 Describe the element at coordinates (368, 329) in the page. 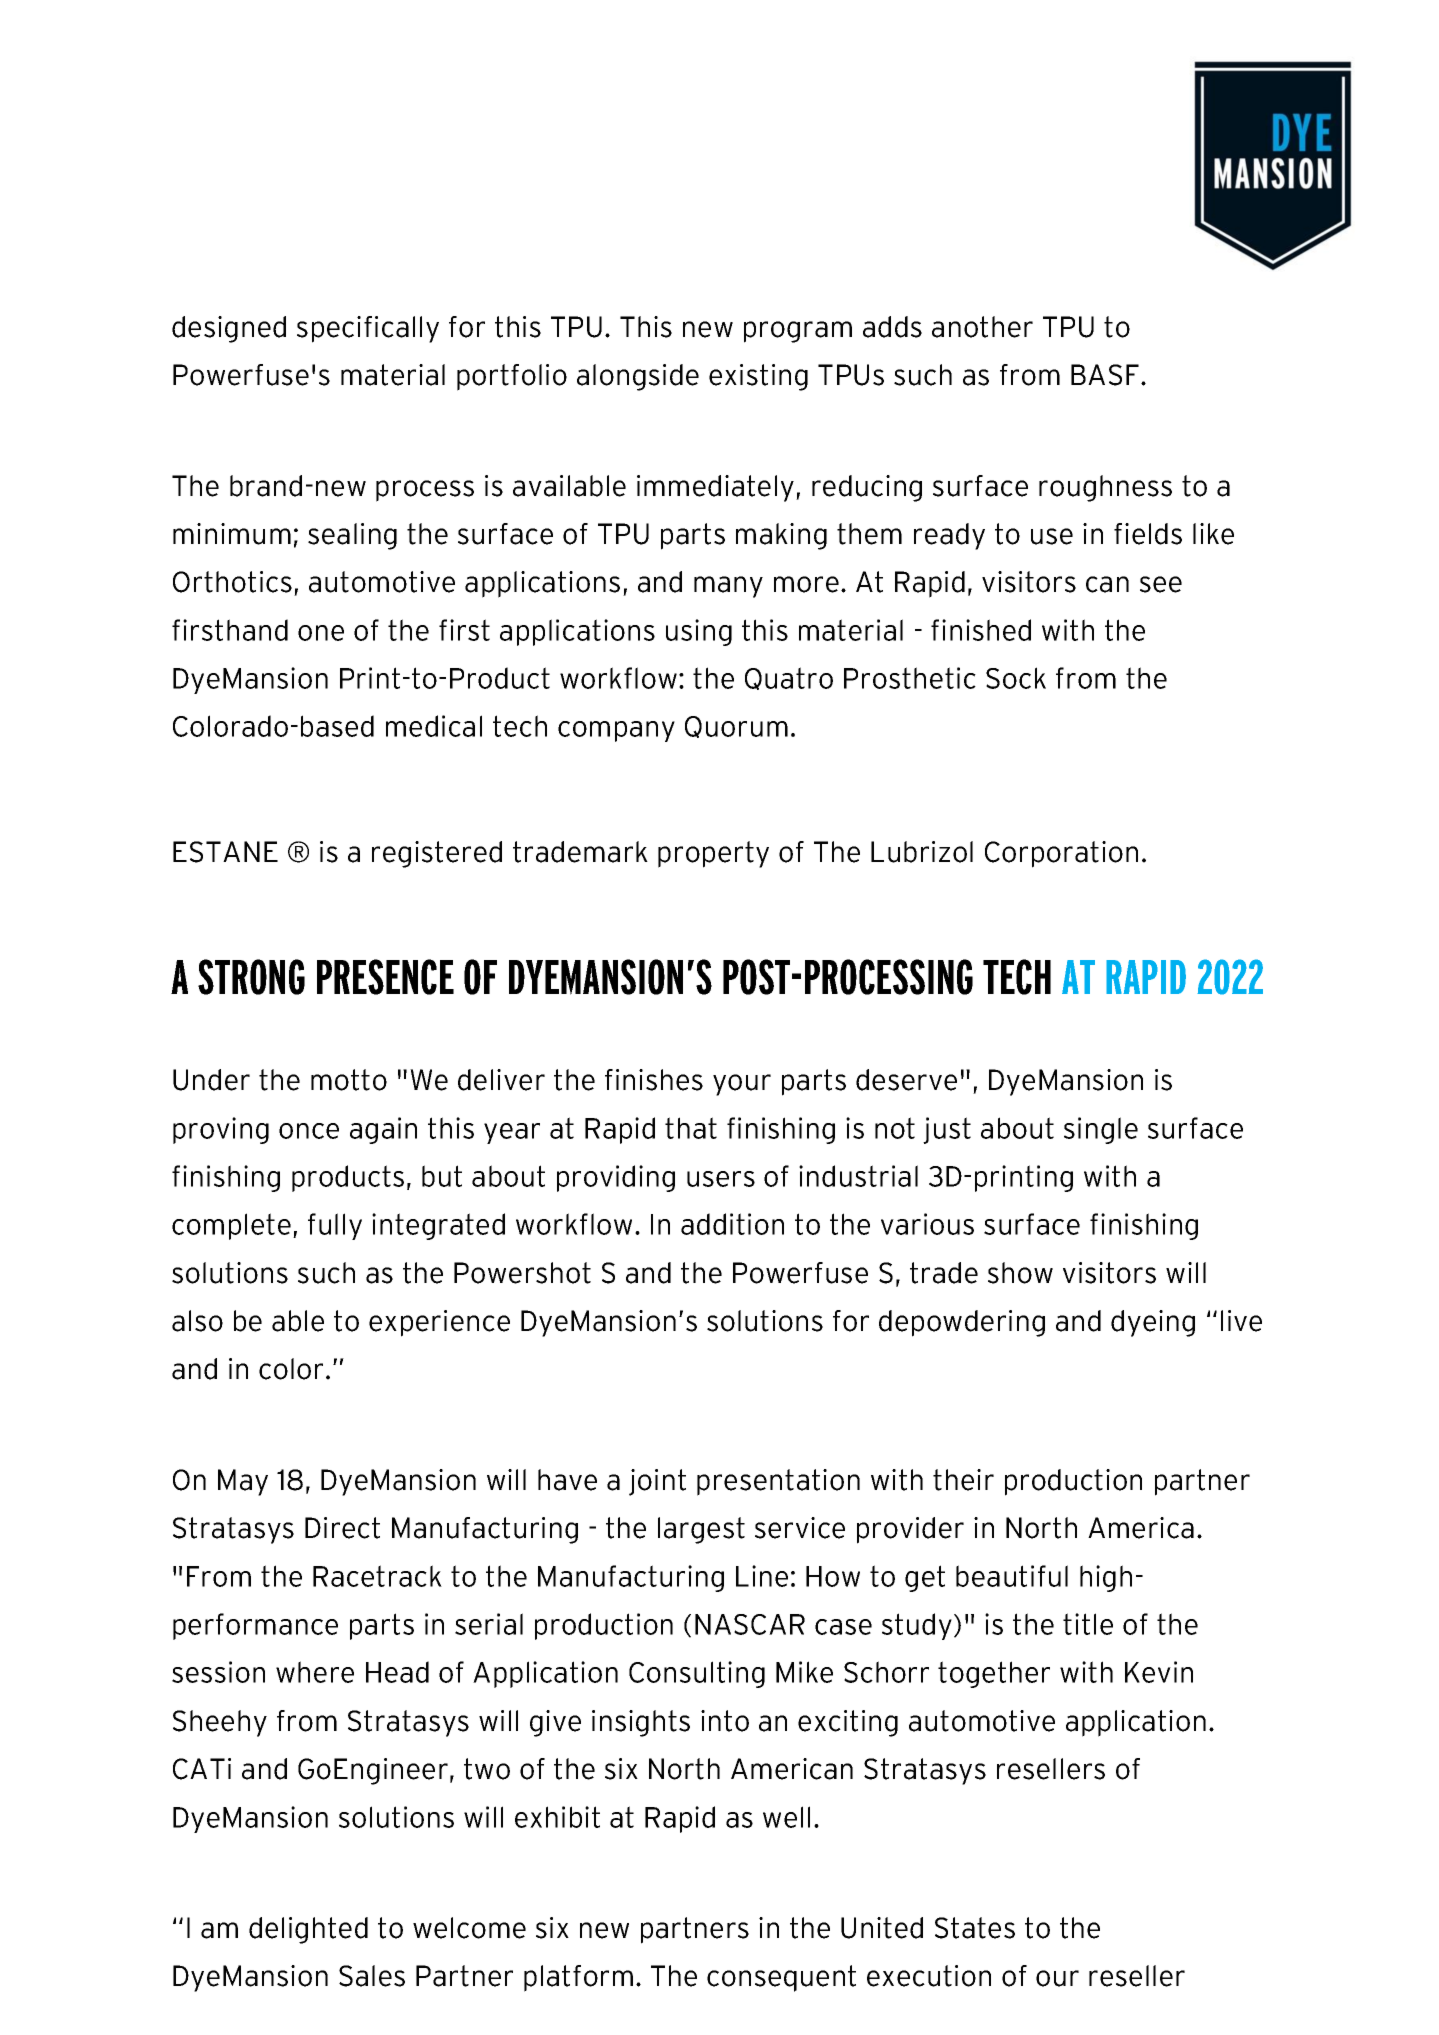

I see `specifically` at that location.
